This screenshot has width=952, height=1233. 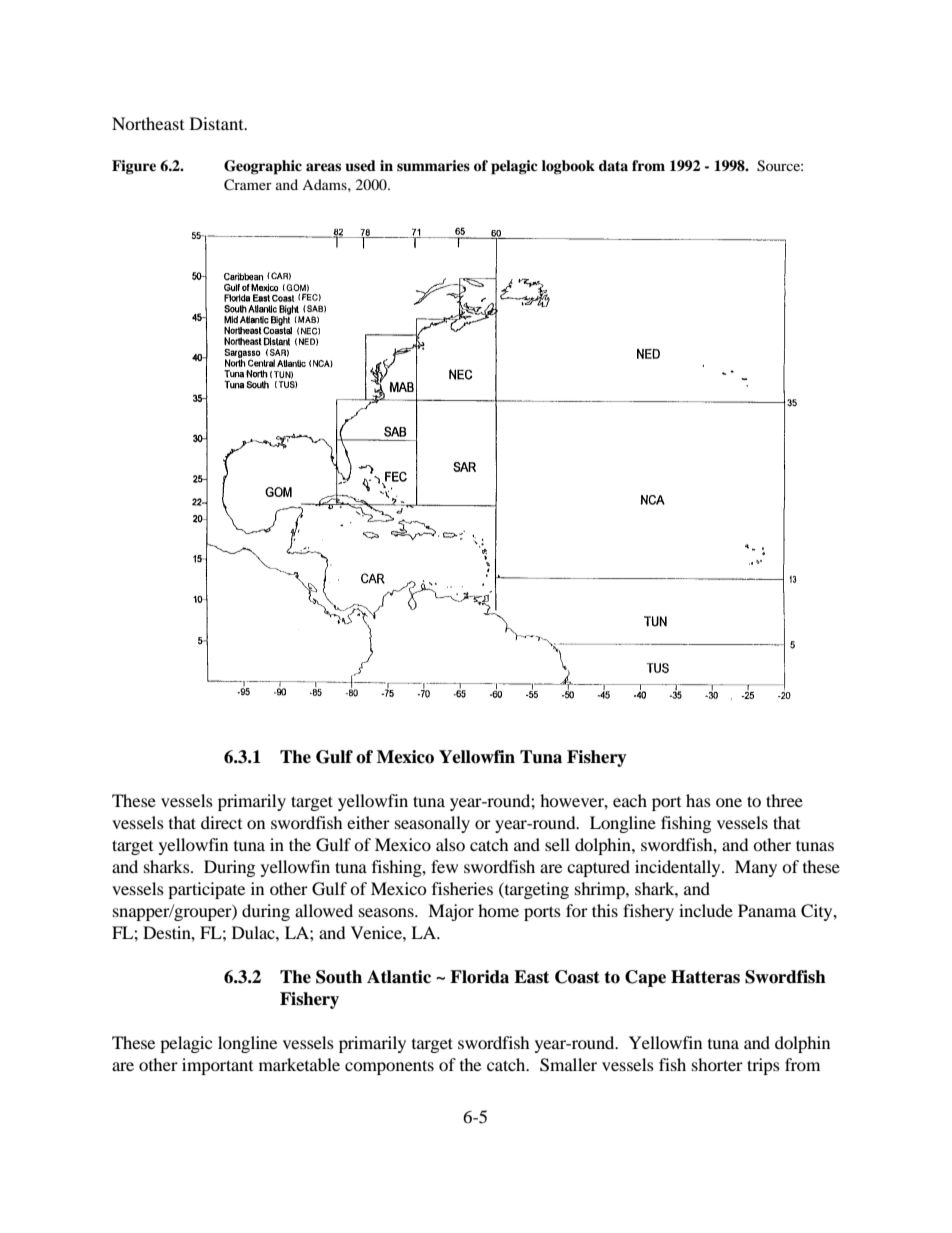 I want to click on Adams, so click(x=325, y=184).
